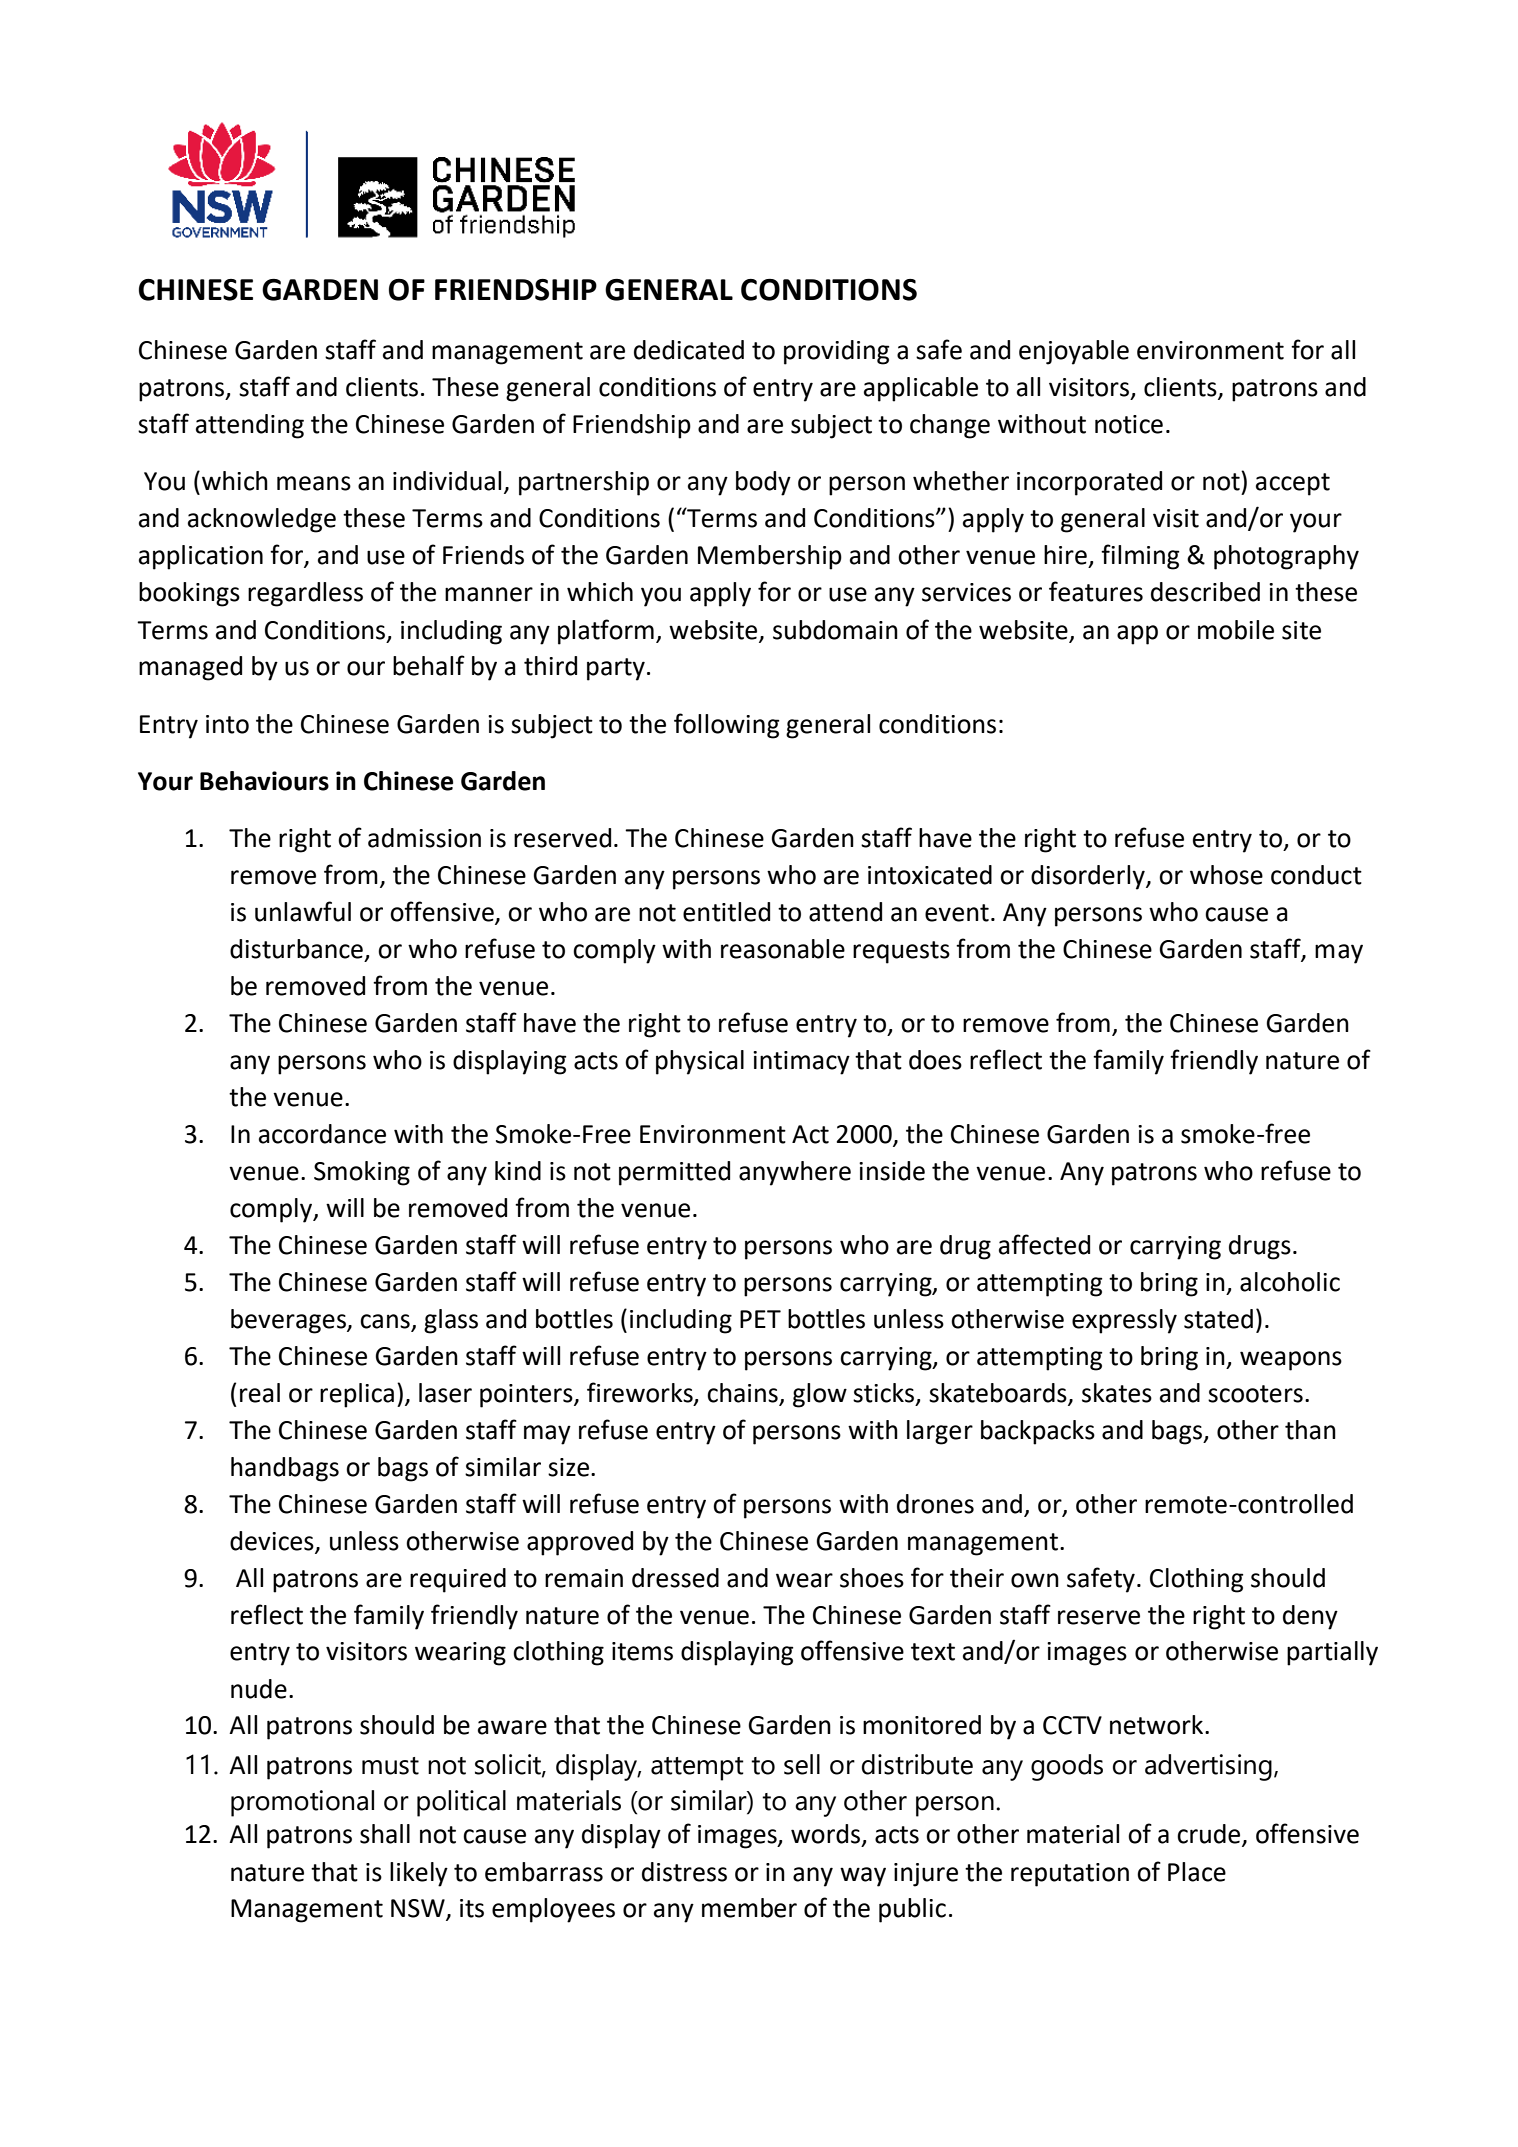 This screenshot has height=2147, width=1518. Describe the element at coordinates (273, 1541) in the screenshot. I see `devices` at that location.
